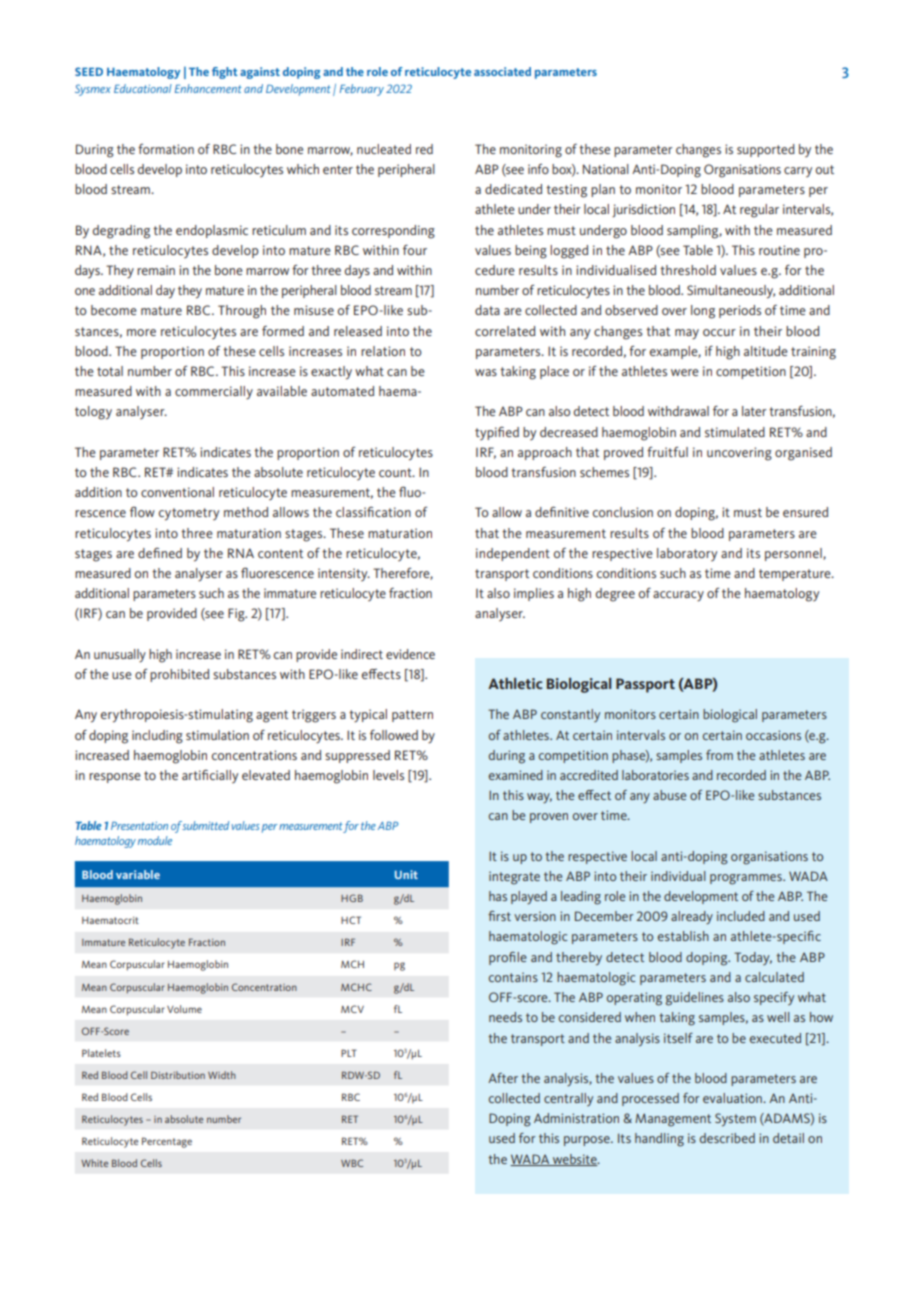  Describe the element at coordinates (747, 879) in the screenshot. I see `programmes` at that location.
